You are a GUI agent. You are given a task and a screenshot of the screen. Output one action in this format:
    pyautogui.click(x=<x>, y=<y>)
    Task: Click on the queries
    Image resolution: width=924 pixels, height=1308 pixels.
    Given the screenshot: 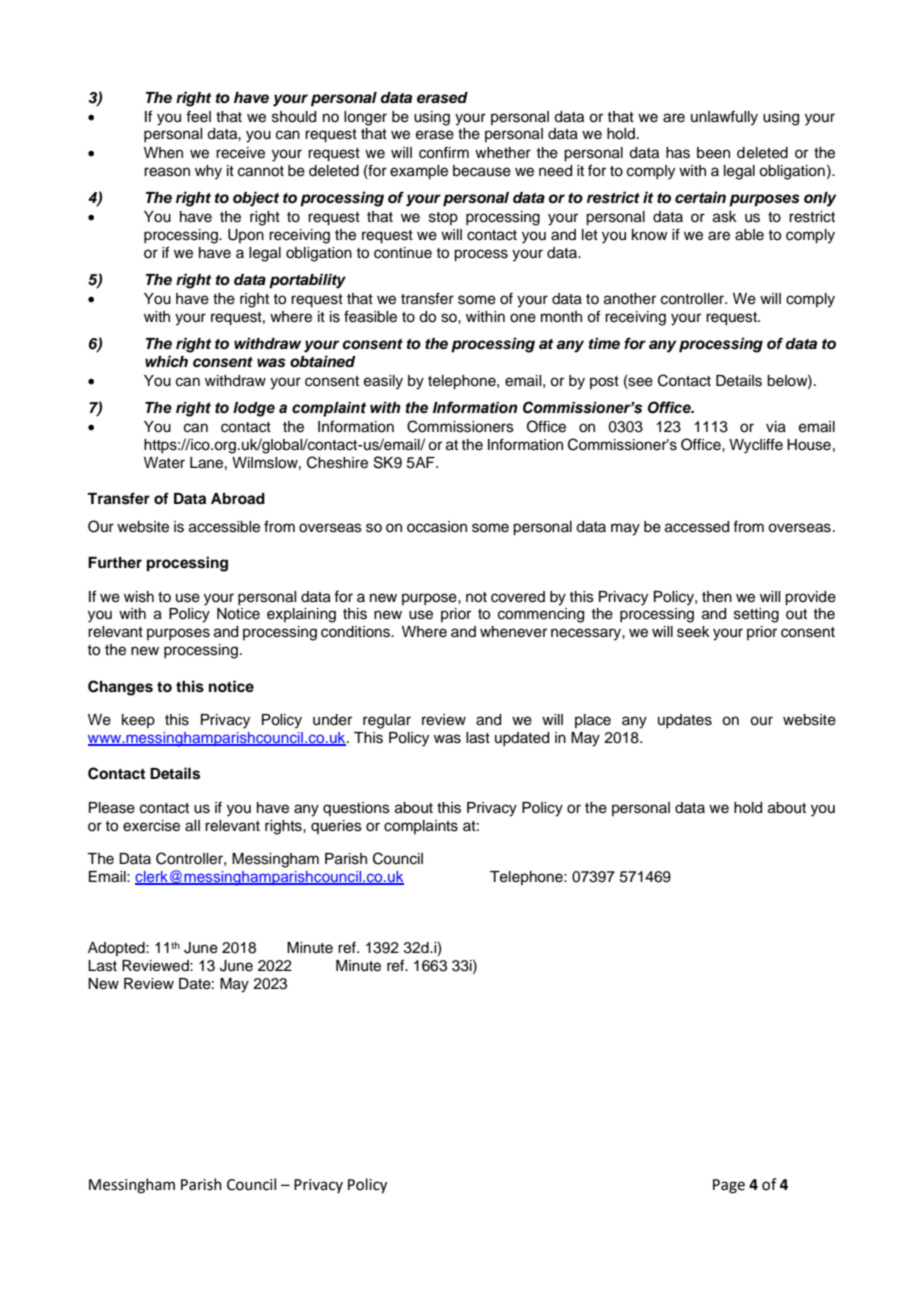 What is the action you would take?
    pyautogui.click(x=336, y=827)
